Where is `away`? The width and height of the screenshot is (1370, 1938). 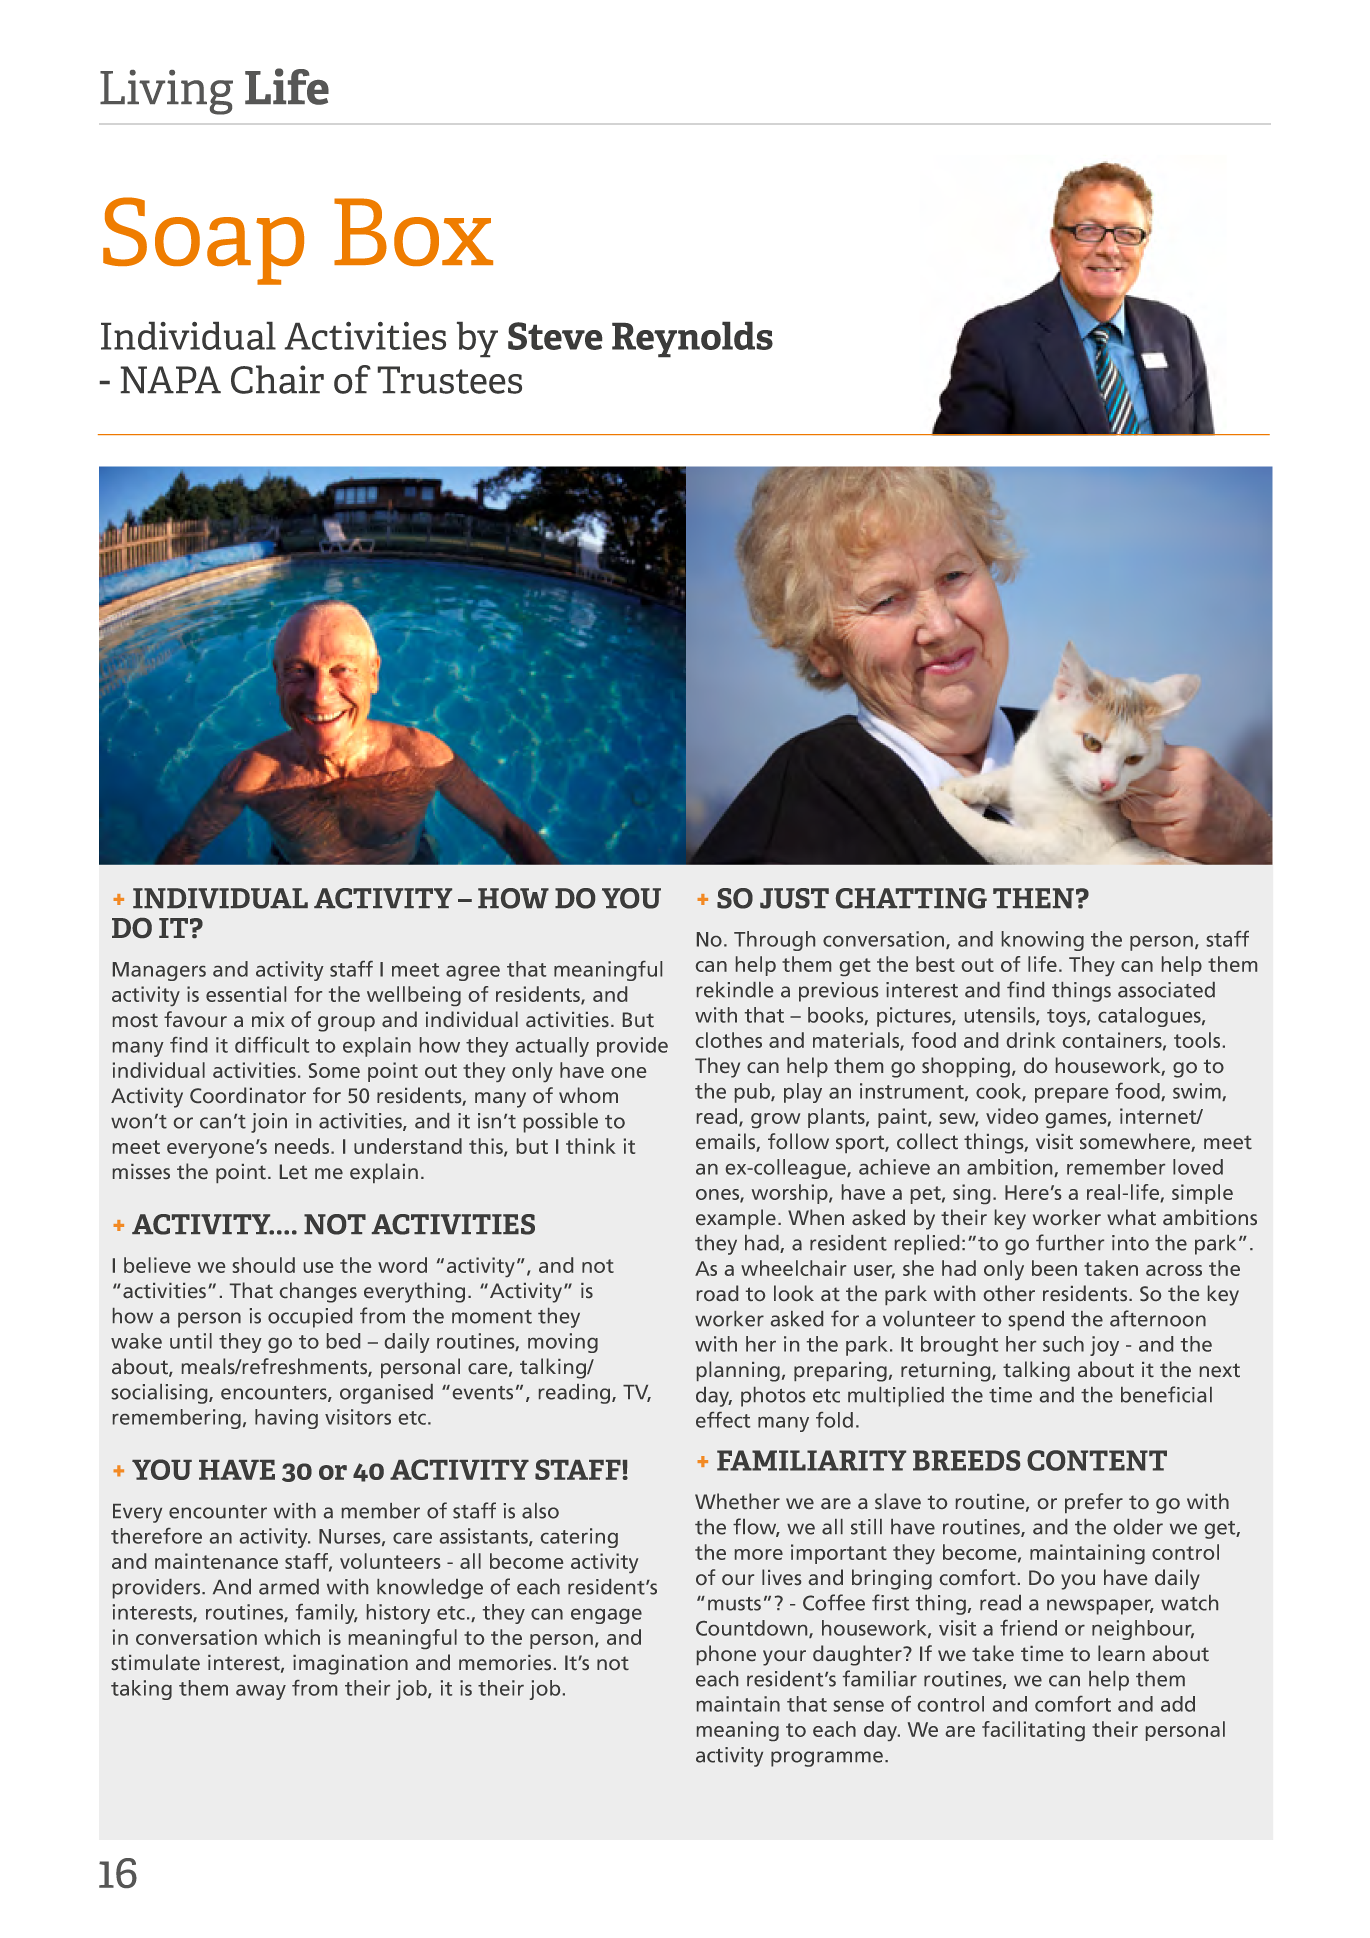 away is located at coordinates (261, 1692).
